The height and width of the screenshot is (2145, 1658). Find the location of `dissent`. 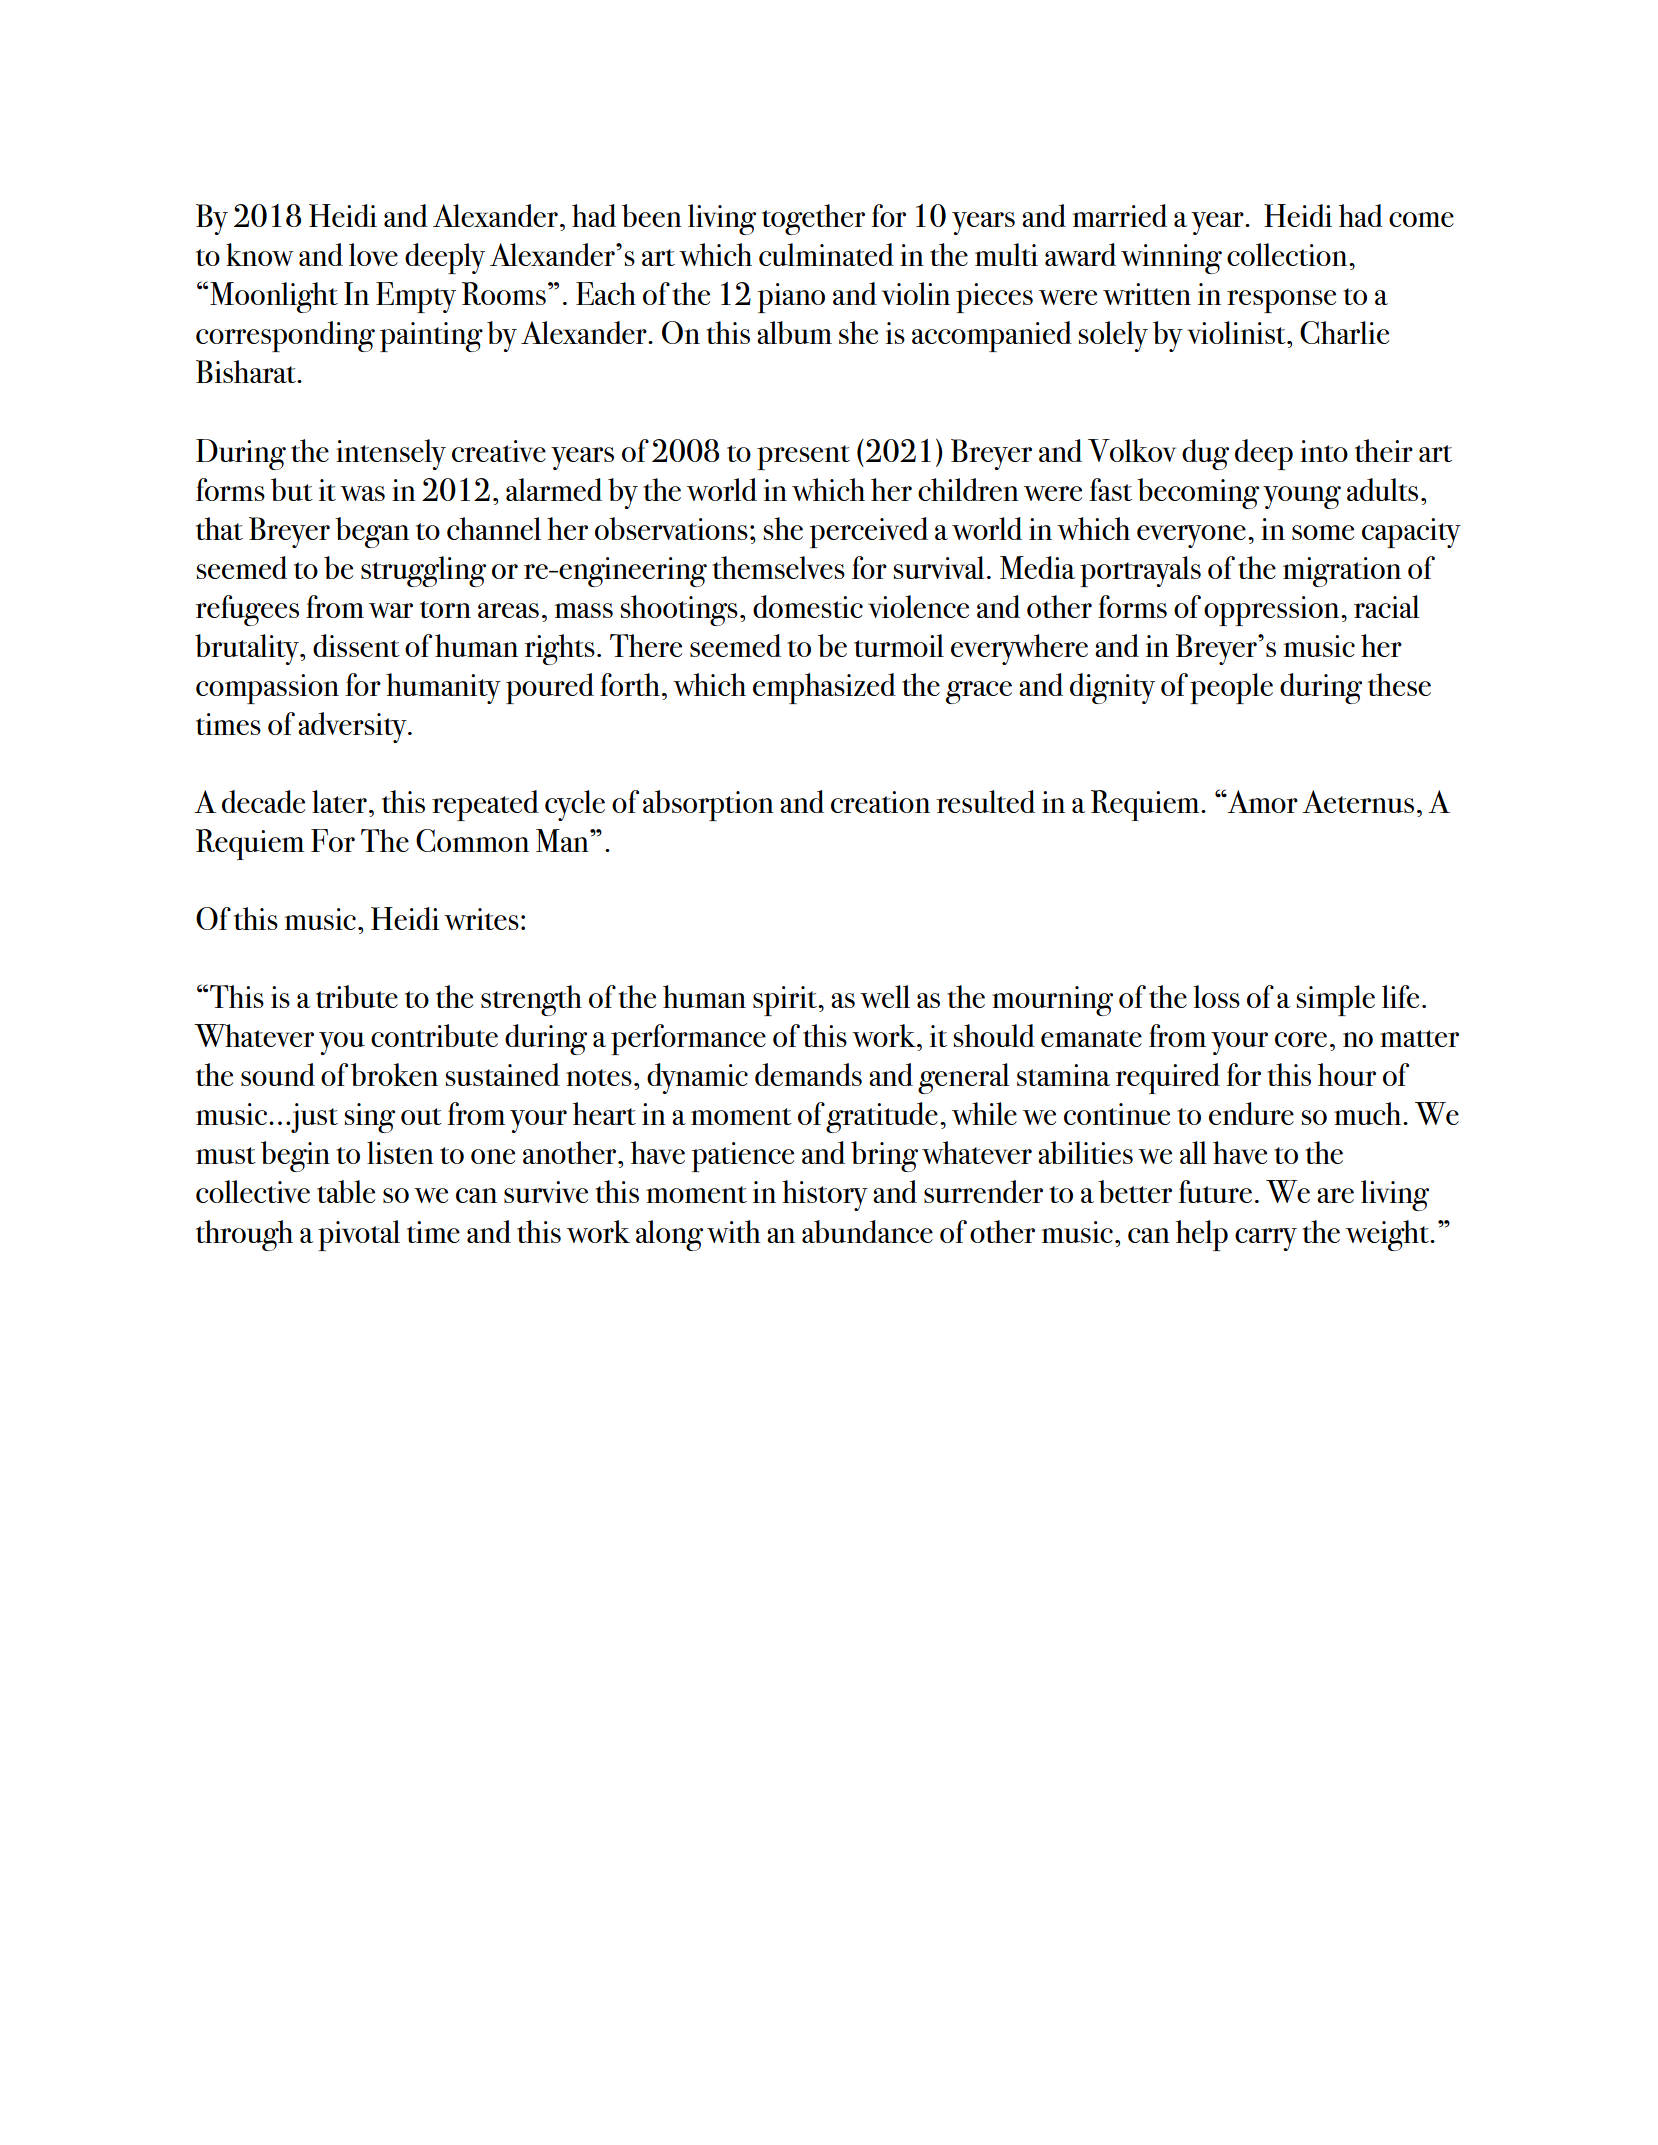

dissent is located at coordinates (356, 645).
